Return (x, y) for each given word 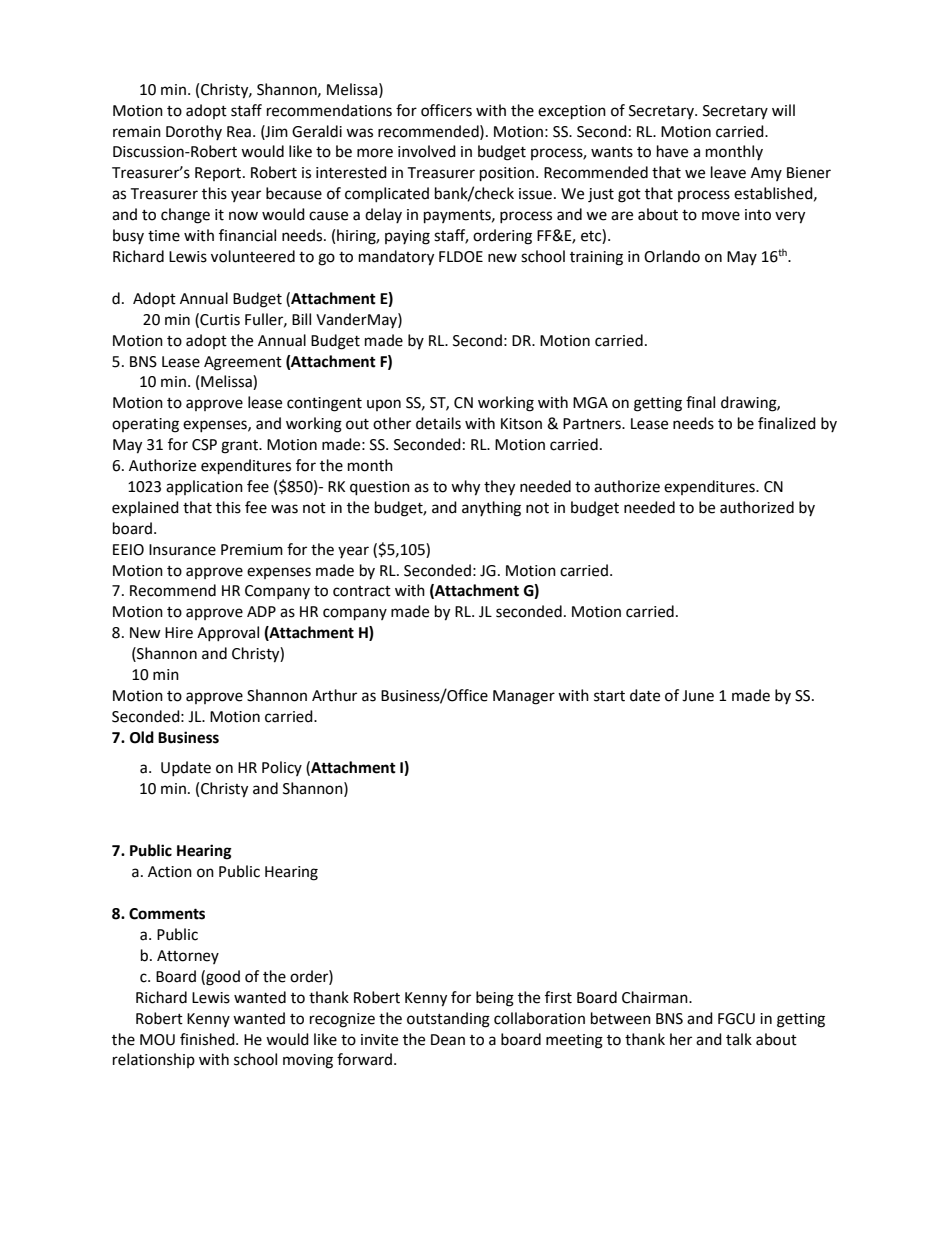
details (438, 423)
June (698, 696)
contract (362, 591)
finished (208, 1039)
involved (427, 151)
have (672, 151)
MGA (590, 403)
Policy (282, 768)
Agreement (243, 363)
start (609, 696)
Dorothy (194, 132)
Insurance (182, 550)
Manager (524, 697)
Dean (448, 1040)
